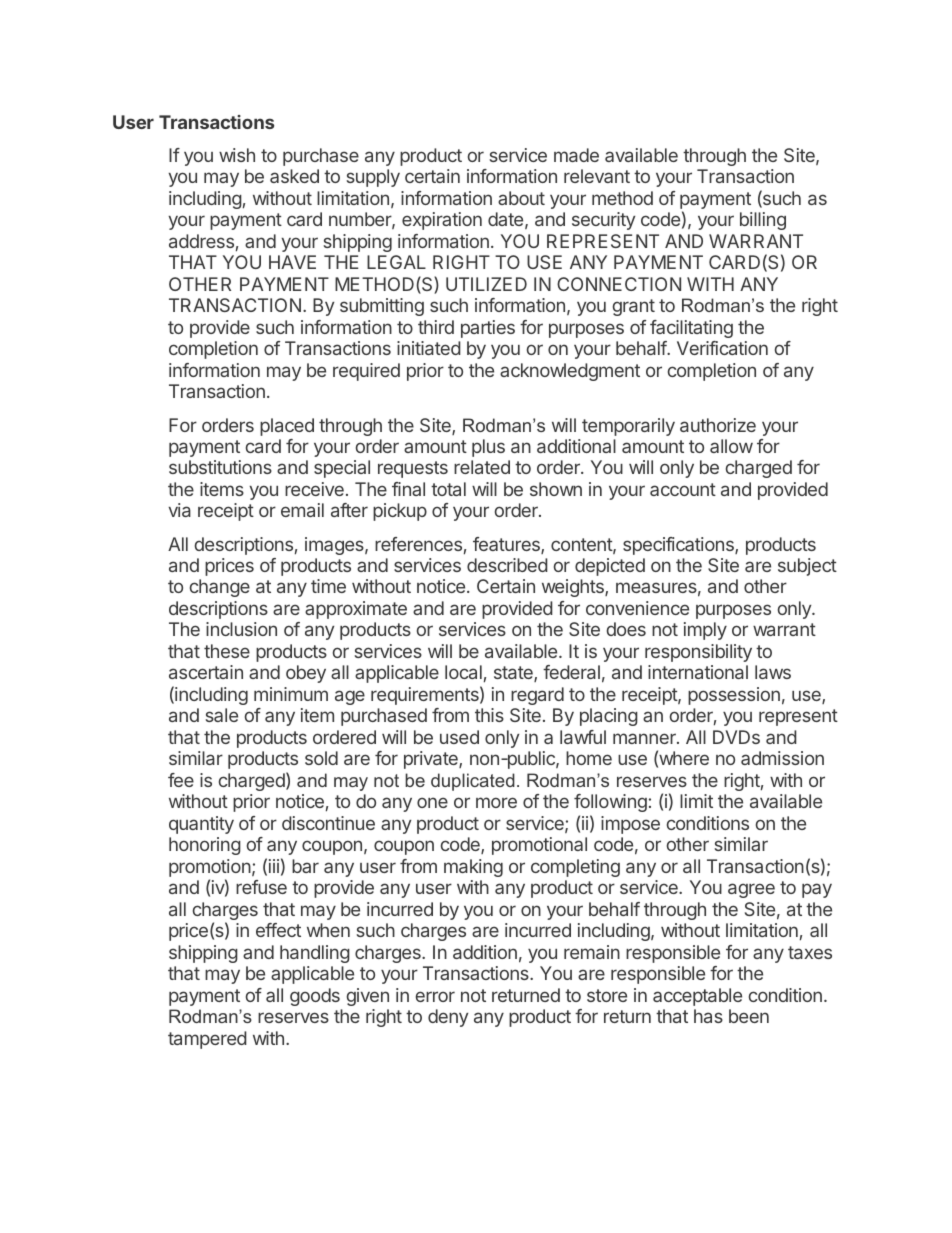 The width and height of the document is (952, 1233). I want to click on about, so click(521, 198).
